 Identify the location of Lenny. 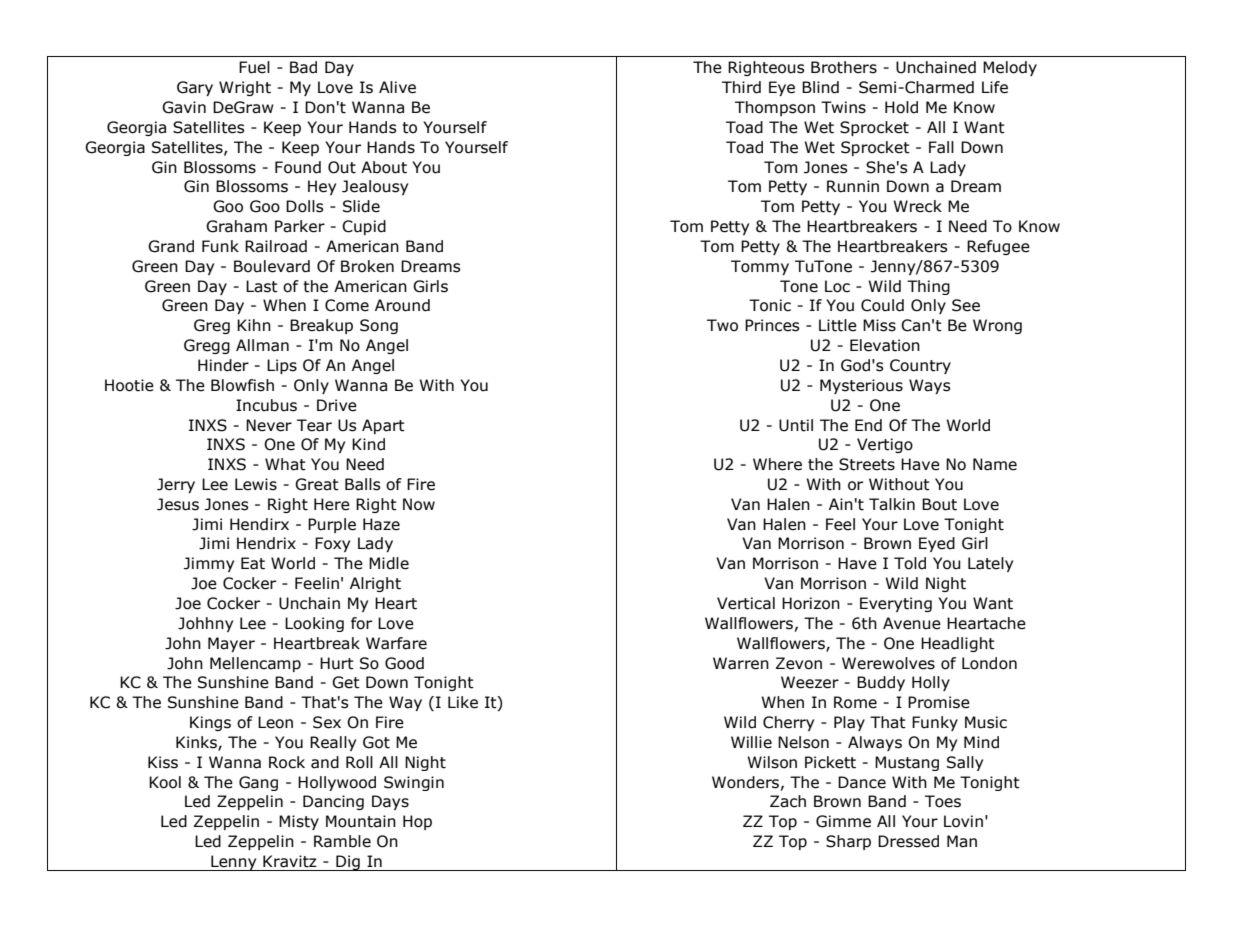
(234, 863).
